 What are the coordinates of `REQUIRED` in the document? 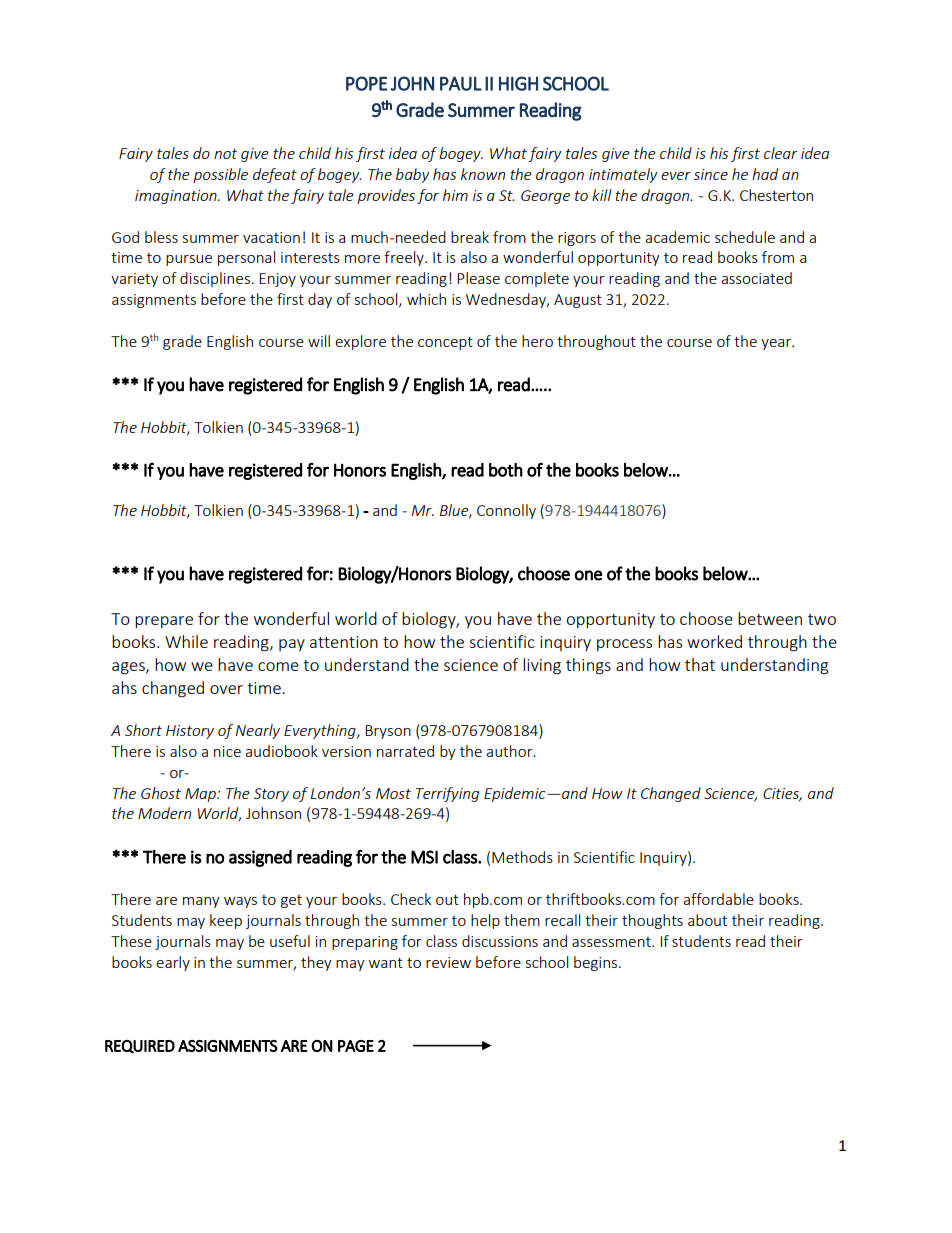 It's located at (140, 1046).
